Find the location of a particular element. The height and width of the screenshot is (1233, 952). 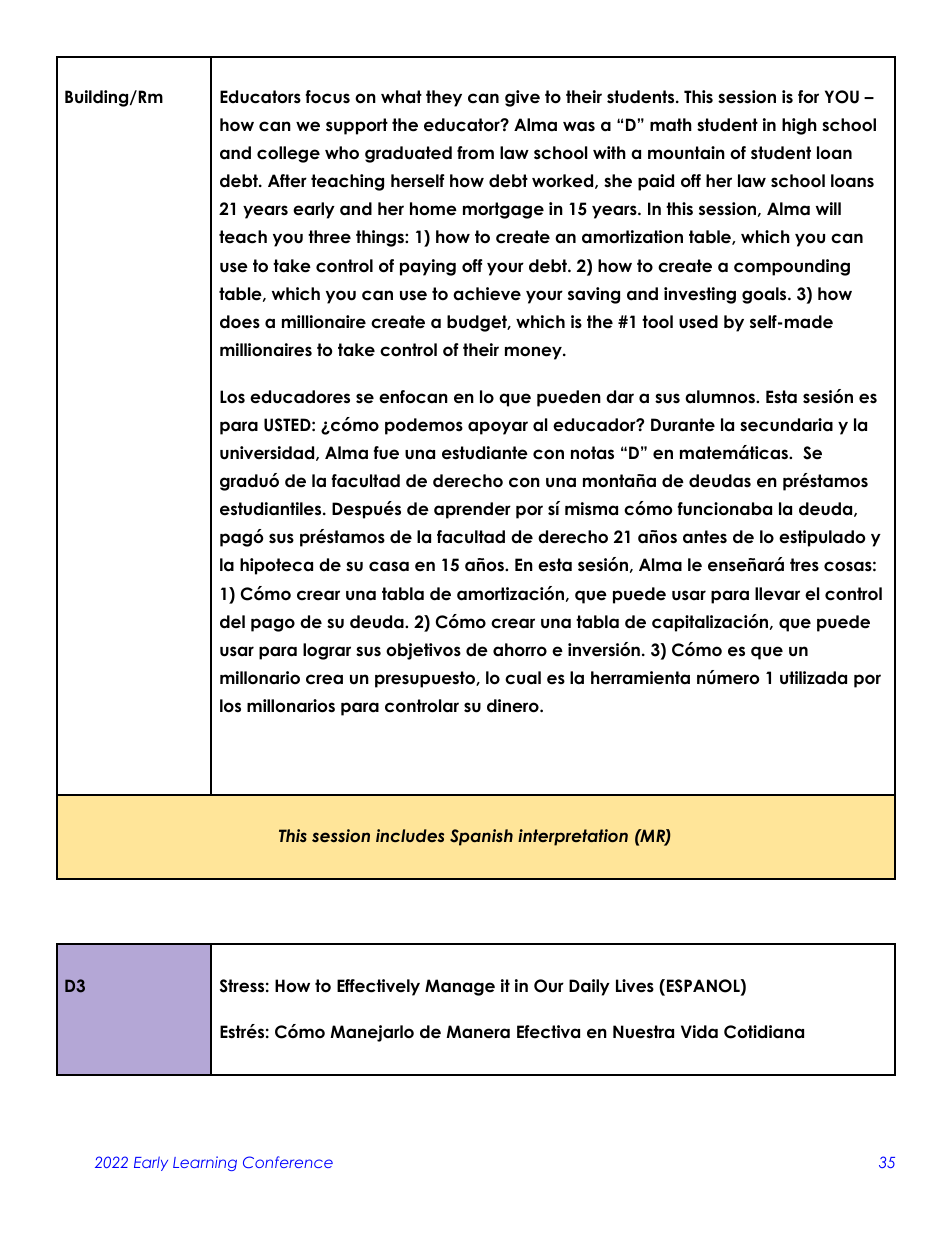

high is located at coordinates (799, 126).
